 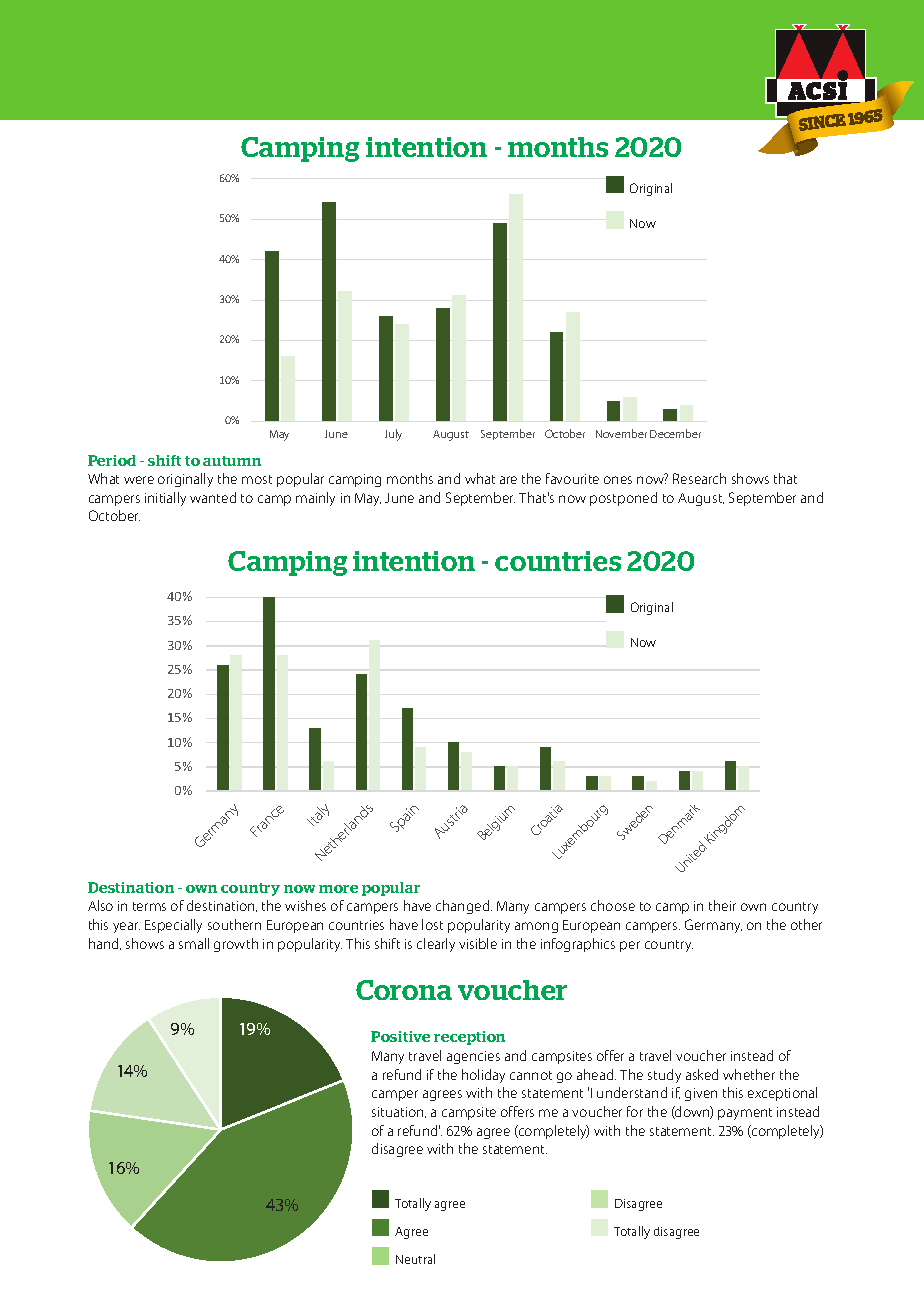 What do you see at coordinates (415, 1259) in the screenshot?
I see `Neutral` at bounding box center [415, 1259].
